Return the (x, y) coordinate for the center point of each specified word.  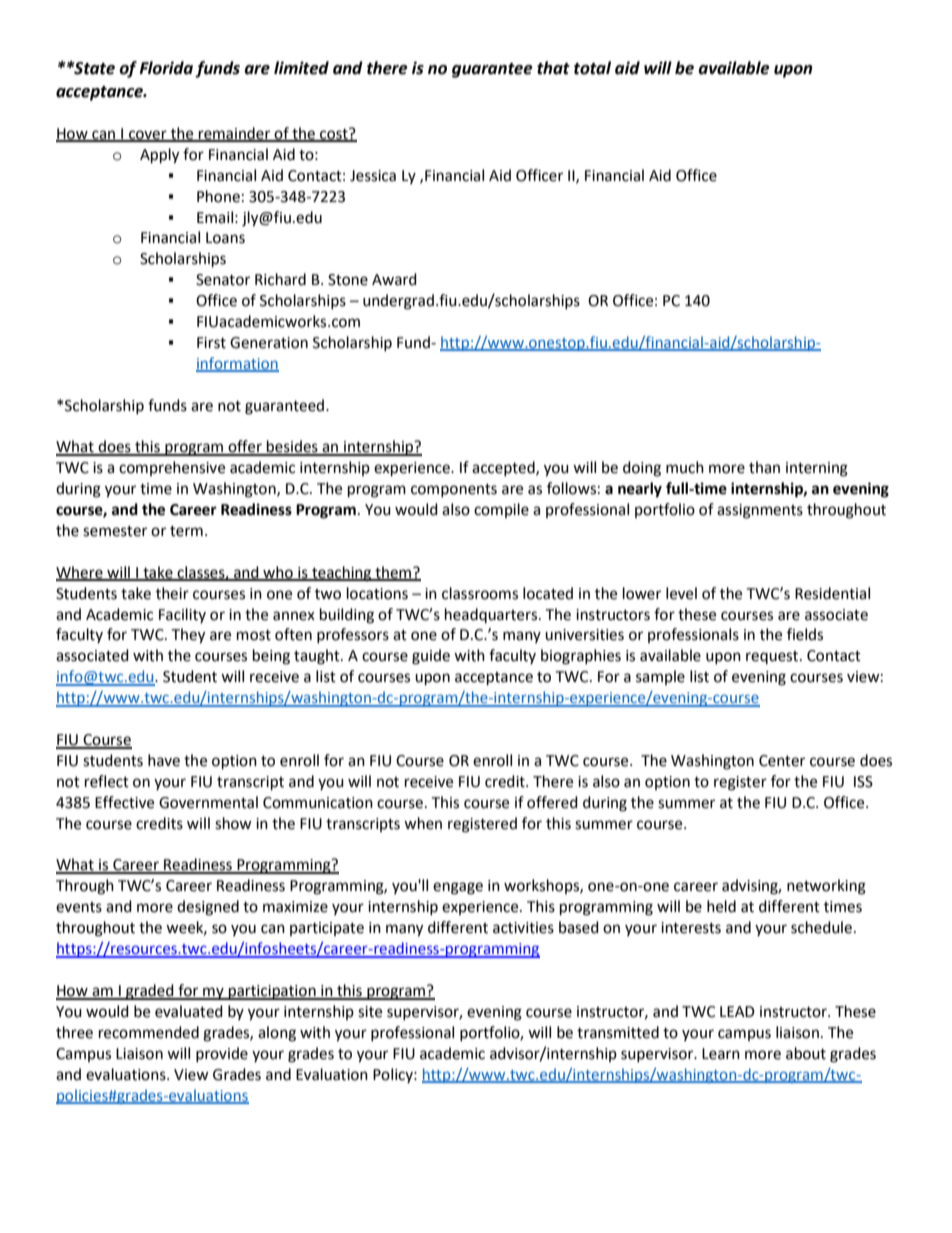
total (592, 68)
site (370, 1012)
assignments (760, 511)
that (553, 68)
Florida (166, 68)
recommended (149, 1032)
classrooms (480, 593)
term (186, 531)
